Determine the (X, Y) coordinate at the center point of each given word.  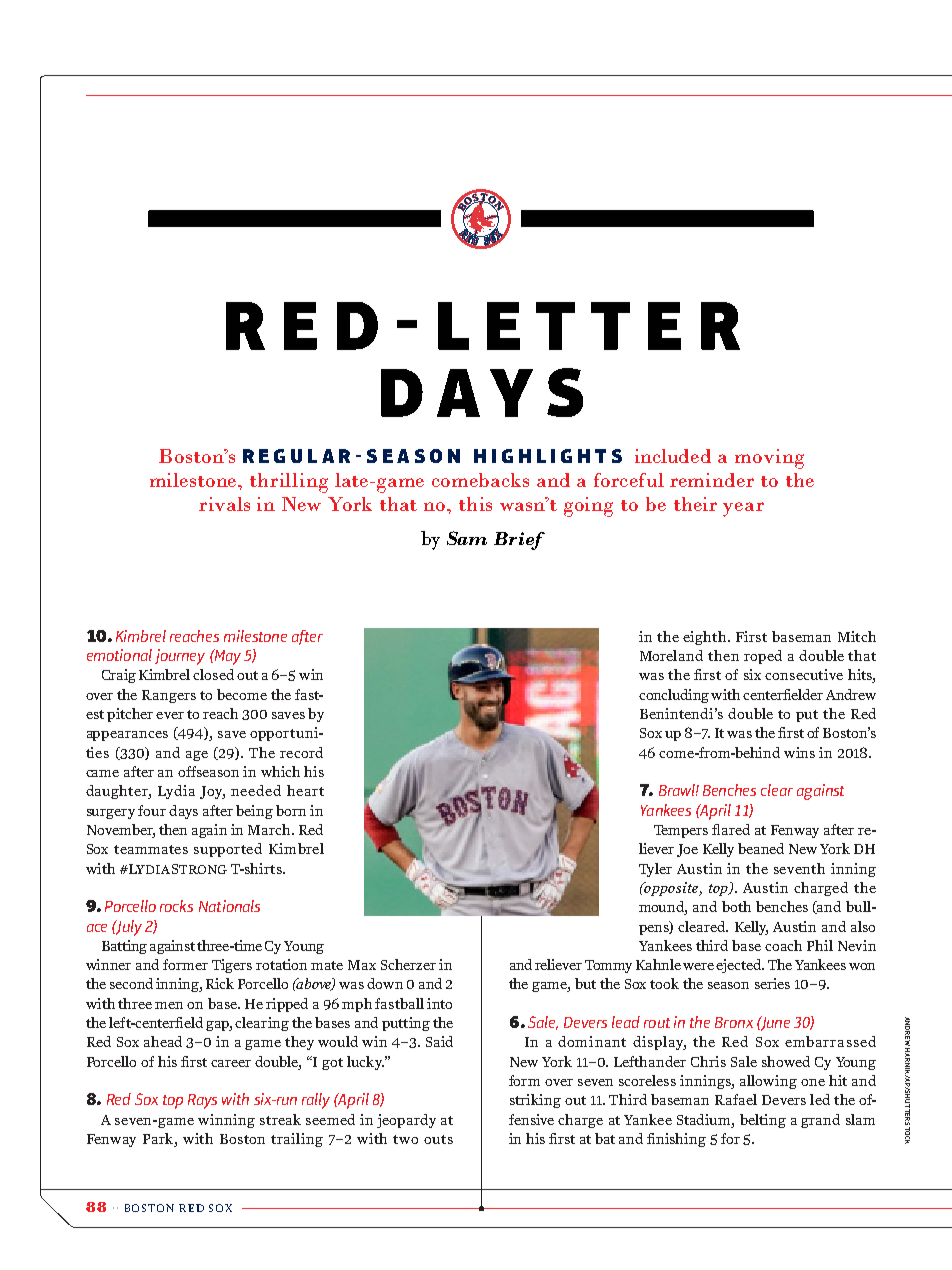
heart (305, 790)
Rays (202, 1101)
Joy (212, 792)
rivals (224, 504)
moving (769, 459)
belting (763, 1121)
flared (731, 829)
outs (438, 1139)
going (588, 507)
